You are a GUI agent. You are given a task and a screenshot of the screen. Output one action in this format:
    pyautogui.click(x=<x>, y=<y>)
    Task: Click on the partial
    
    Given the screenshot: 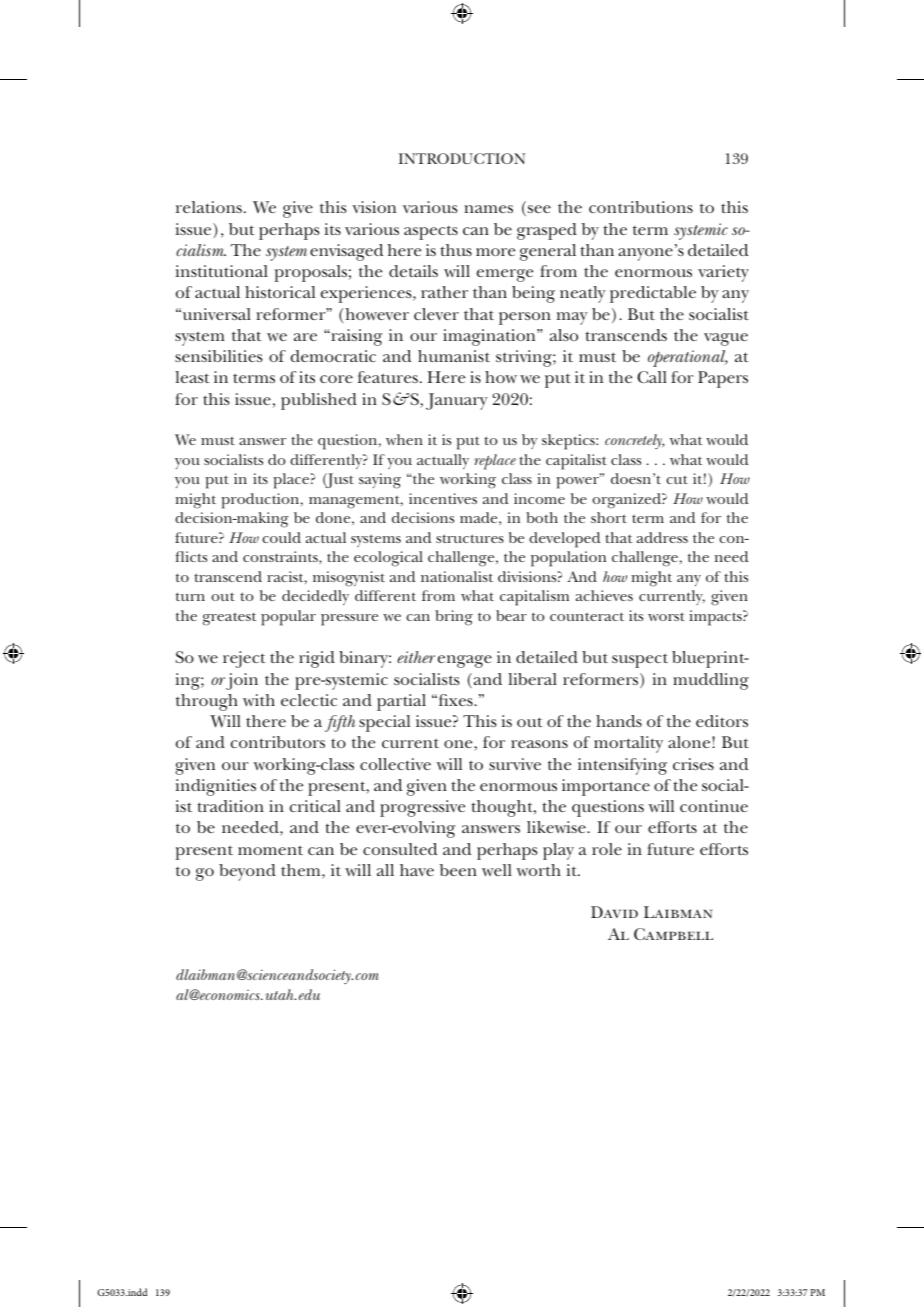 What is the action you would take?
    pyautogui.click(x=401, y=702)
